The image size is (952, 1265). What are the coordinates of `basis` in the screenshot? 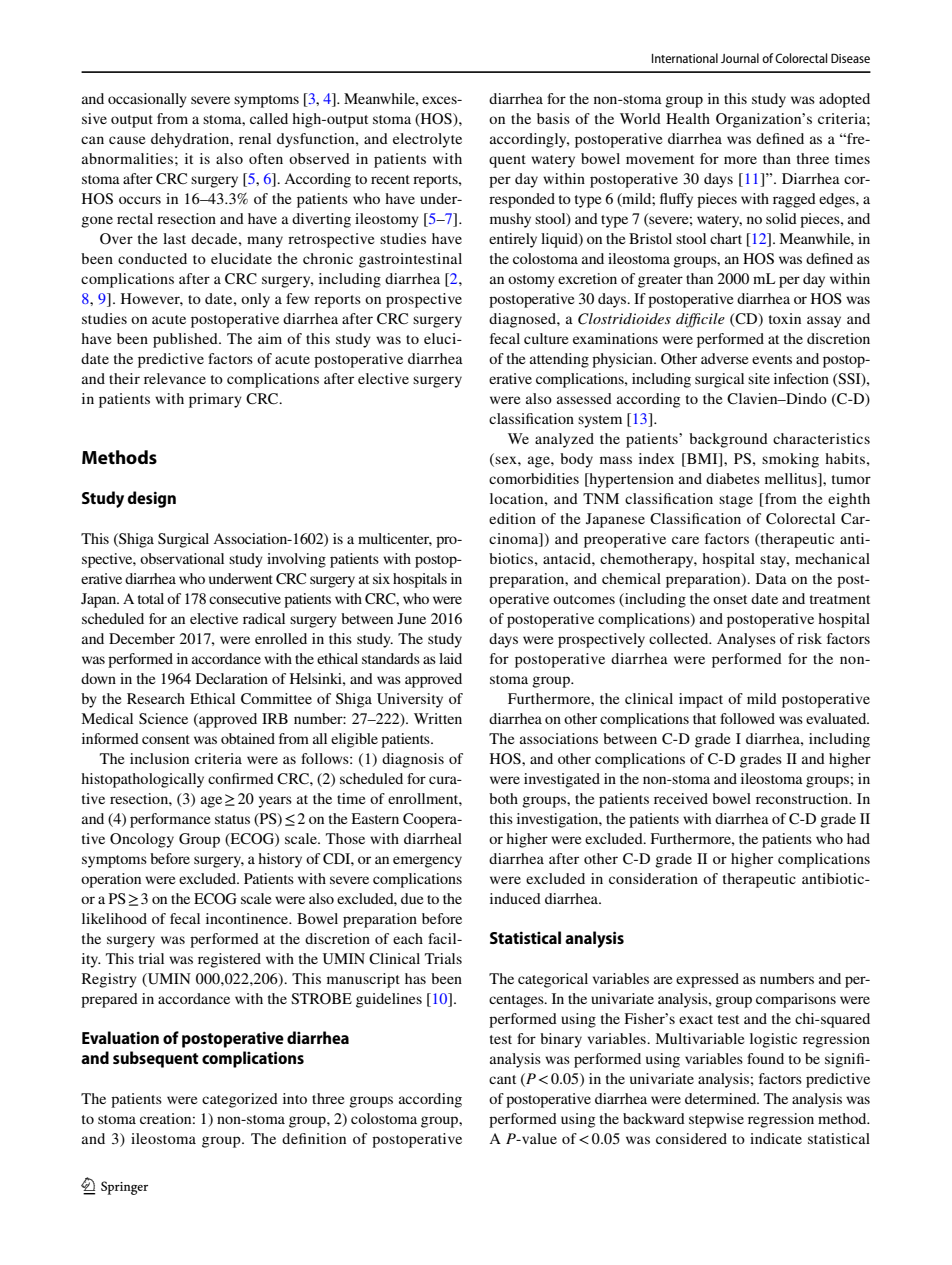 It's located at (553, 118).
